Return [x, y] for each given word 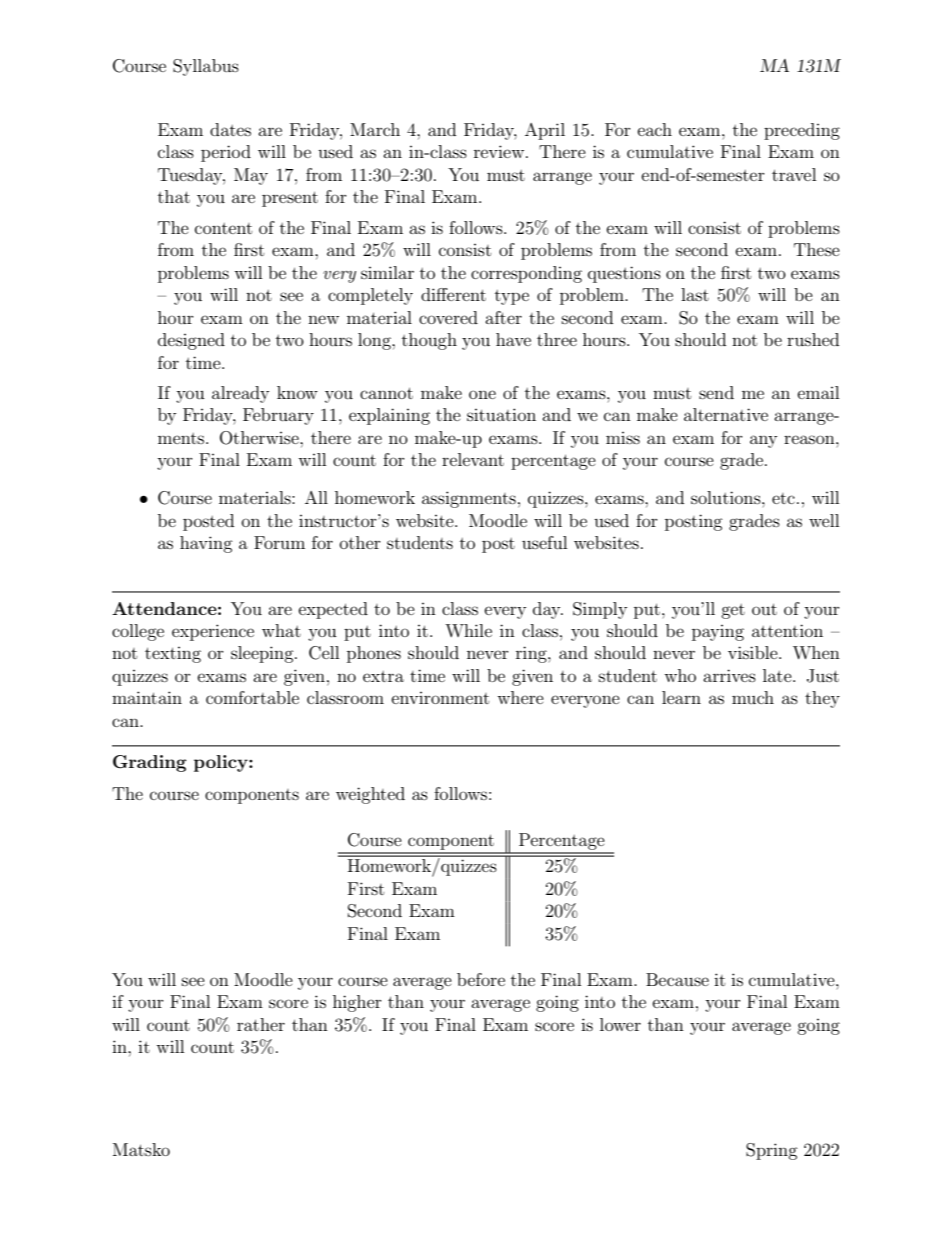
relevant [473, 459]
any [763, 441]
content [223, 228]
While [468, 630]
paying [718, 633]
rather [261, 1024]
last [695, 294]
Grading [150, 763]
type [512, 297]
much [753, 697]
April [545, 131]
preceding [802, 131]
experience [213, 632]
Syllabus [206, 67]
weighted [370, 795]
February [278, 416]
